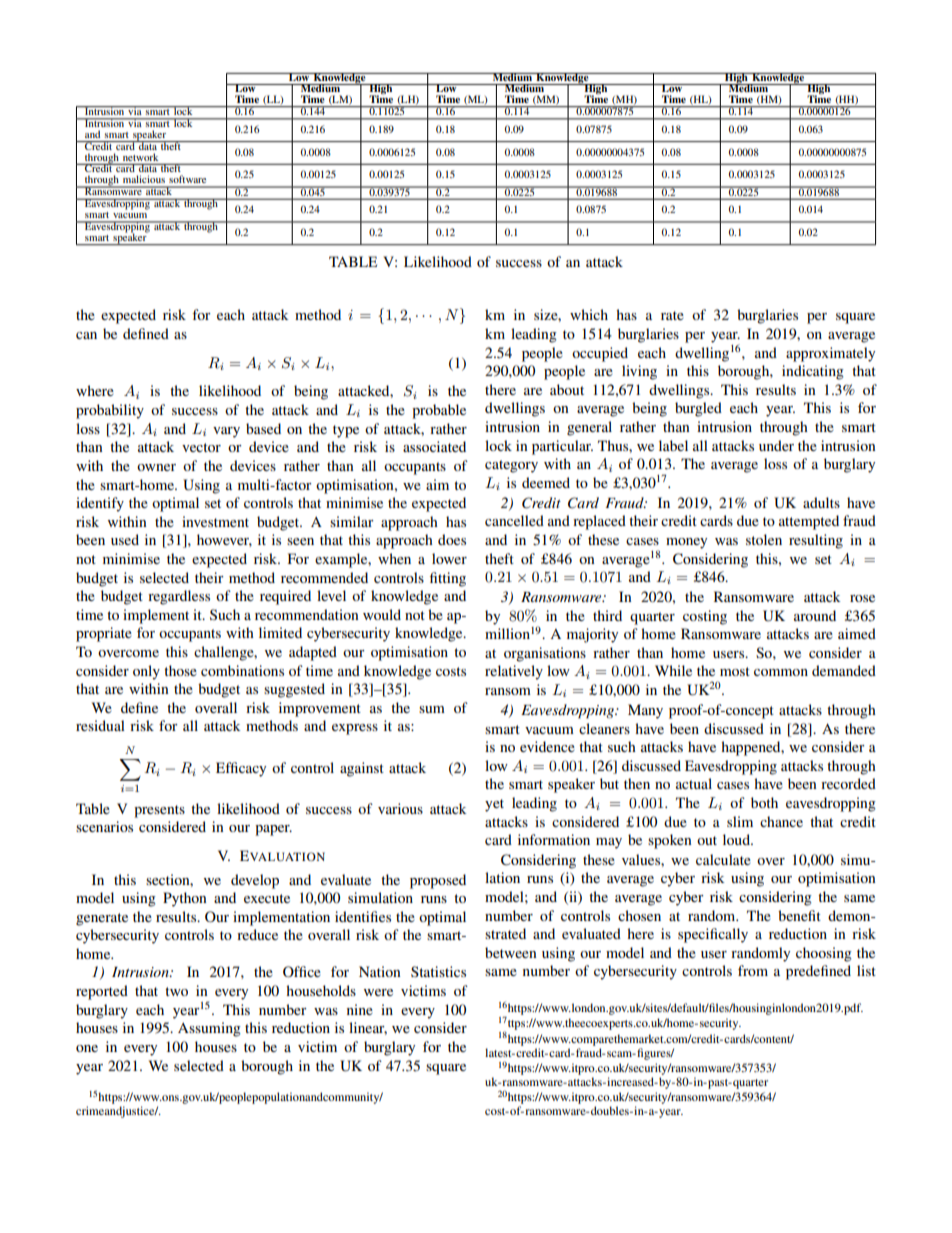  Describe the element at coordinates (589, 314) in the screenshot. I see `which` at that location.
